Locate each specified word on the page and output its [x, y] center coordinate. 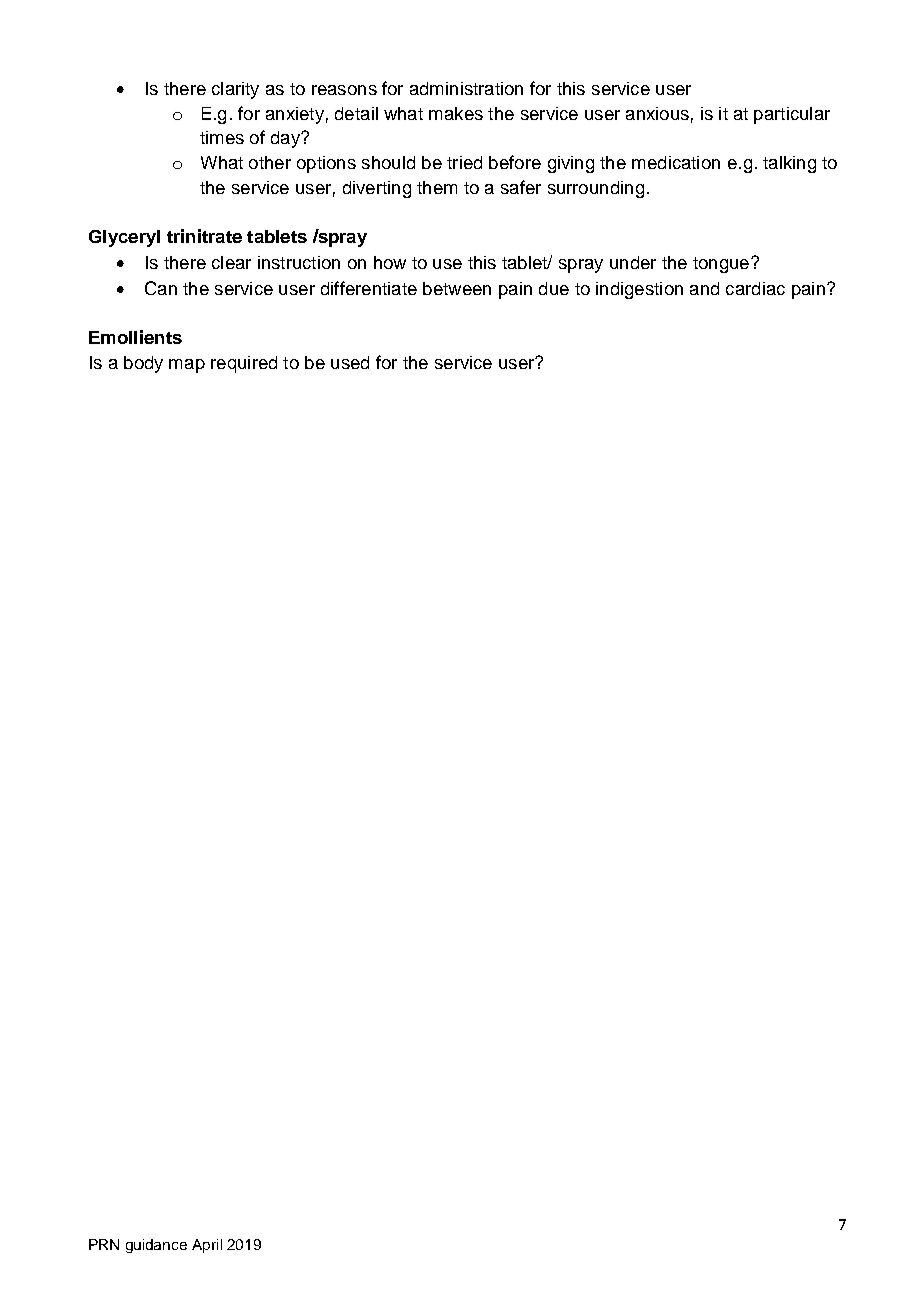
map [187, 366]
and [704, 288]
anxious [657, 113]
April [207, 1246]
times [222, 137]
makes [456, 113]
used [350, 362]
